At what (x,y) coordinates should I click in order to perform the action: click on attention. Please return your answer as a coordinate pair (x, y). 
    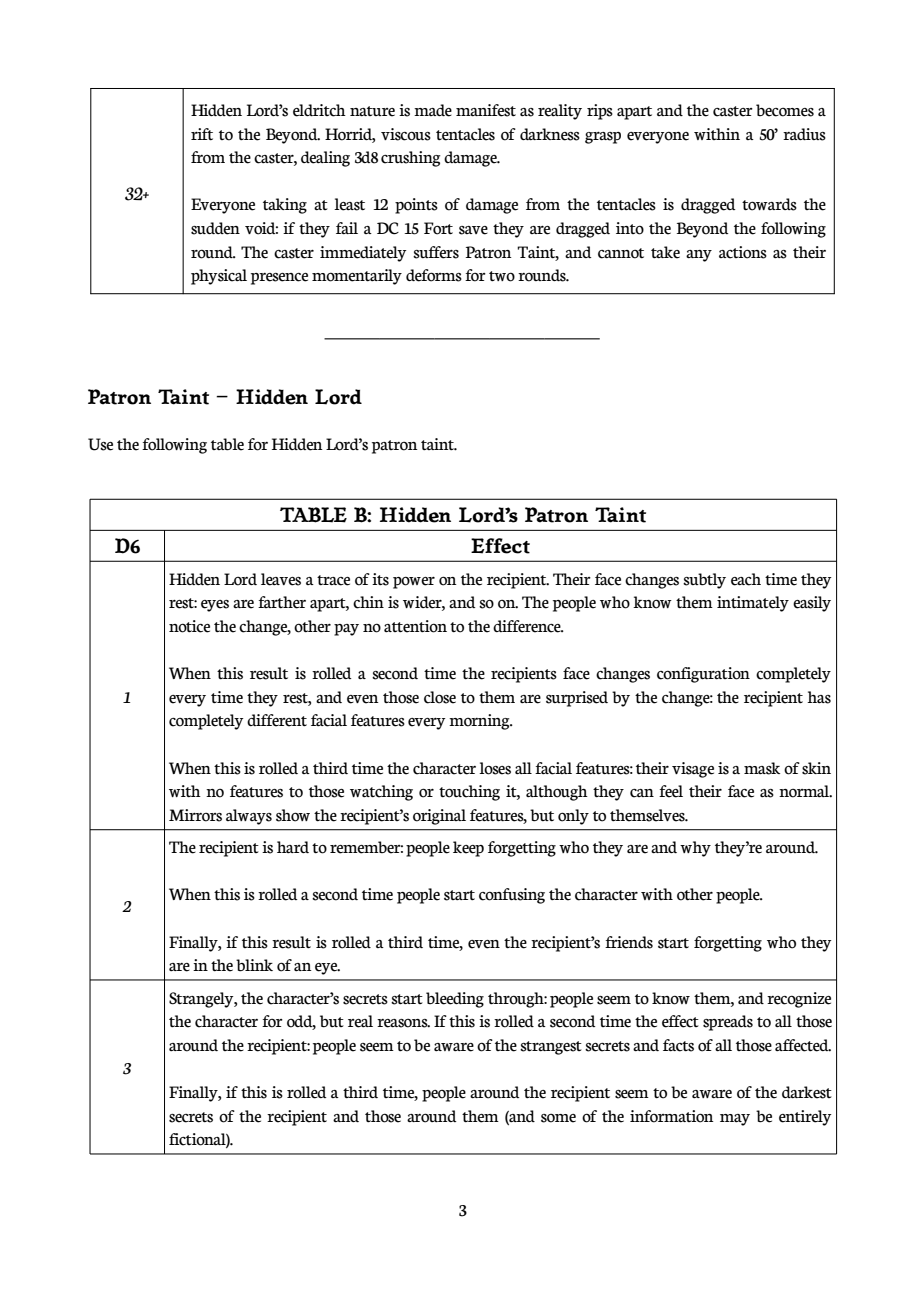
    Looking at the image, I should click on (415, 626).
